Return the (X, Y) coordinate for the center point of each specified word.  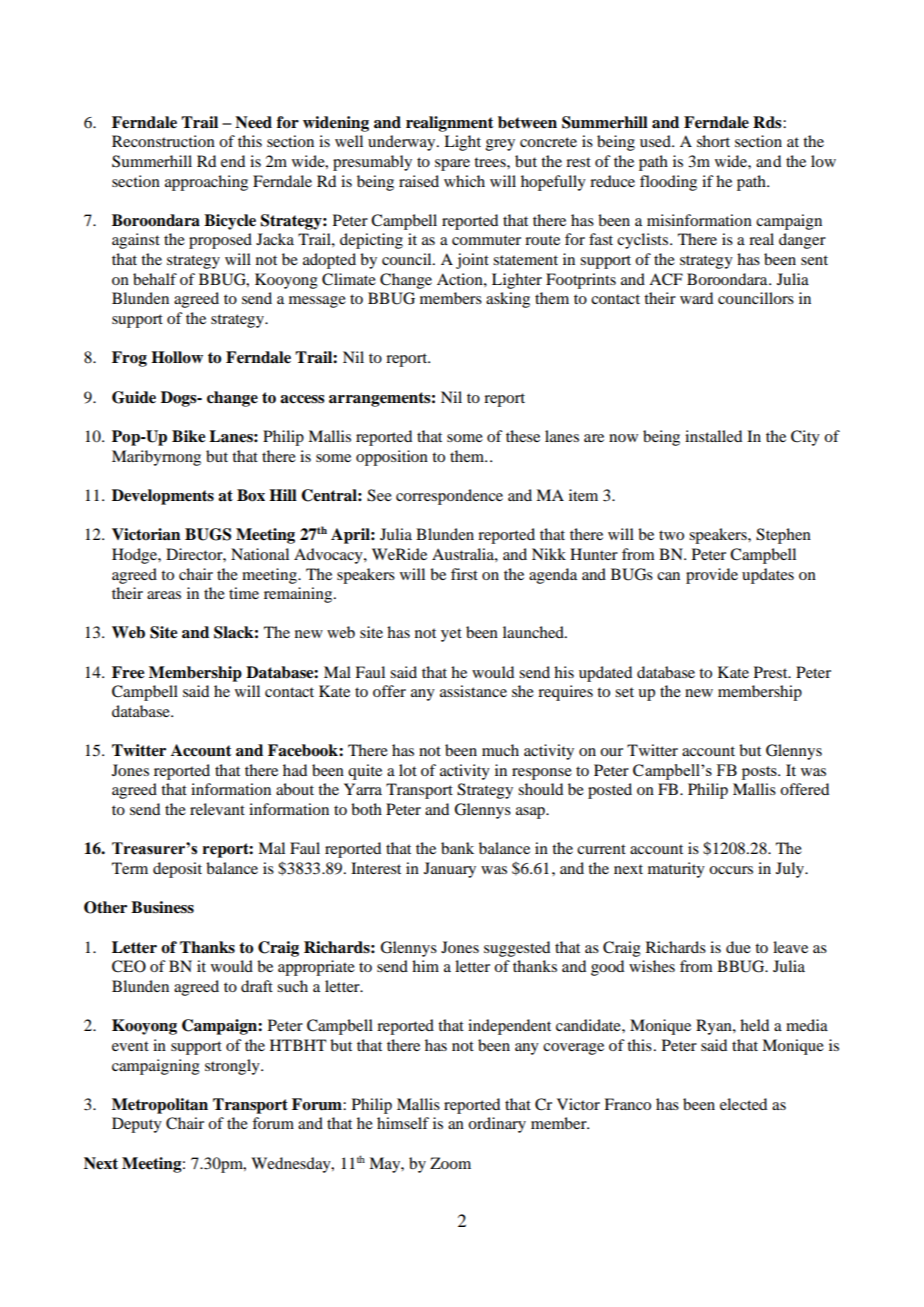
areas (164, 595)
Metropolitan (160, 1106)
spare (452, 165)
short (713, 141)
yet (451, 635)
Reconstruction (163, 141)
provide (712, 576)
